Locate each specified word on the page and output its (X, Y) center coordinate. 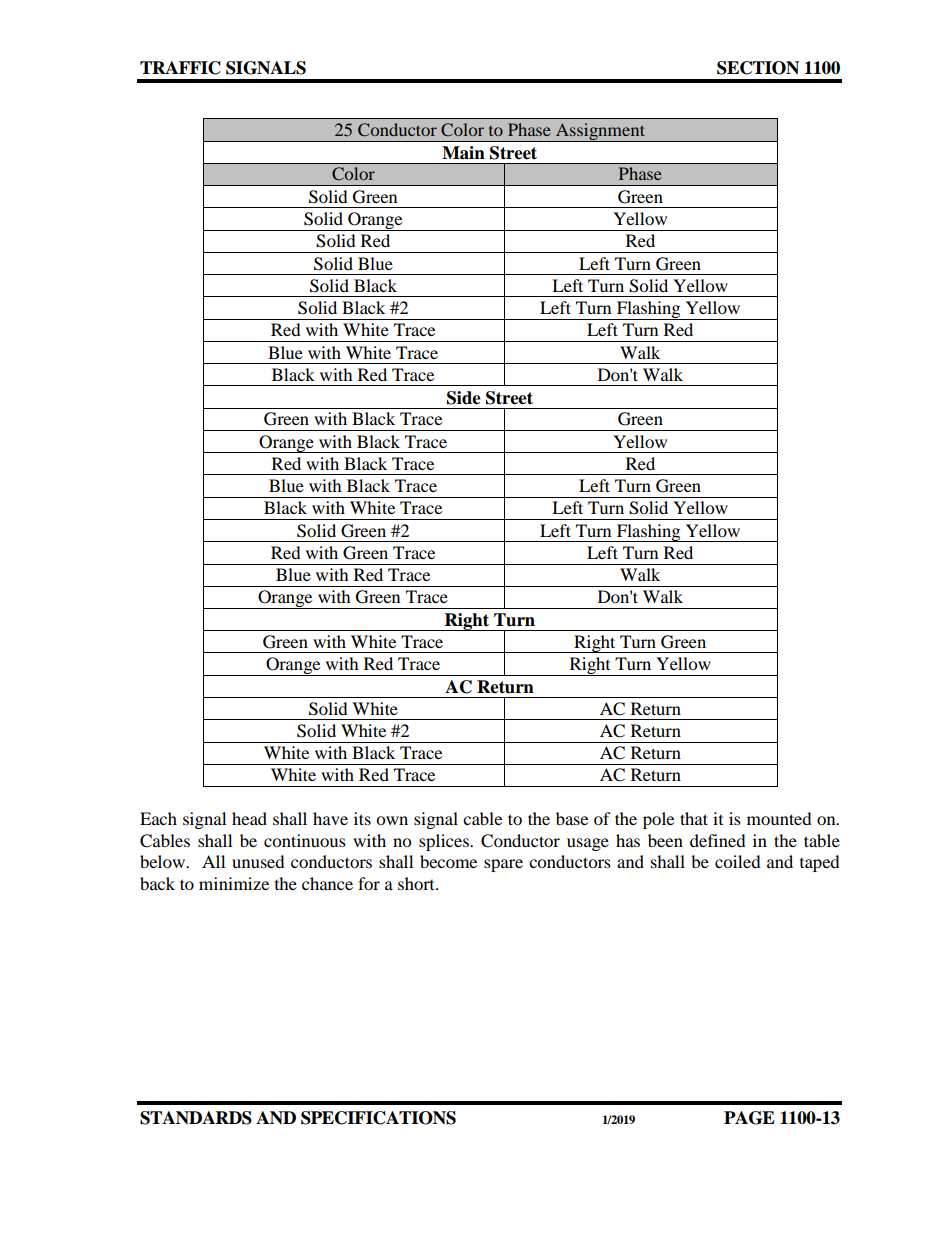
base (572, 818)
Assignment (600, 132)
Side (464, 398)
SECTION (758, 68)
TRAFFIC (180, 68)
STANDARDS (196, 1118)
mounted (779, 818)
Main (463, 153)
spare (503, 865)
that (694, 818)
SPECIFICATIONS (378, 1118)
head (249, 818)
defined (718, 840)
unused (258, 861)
